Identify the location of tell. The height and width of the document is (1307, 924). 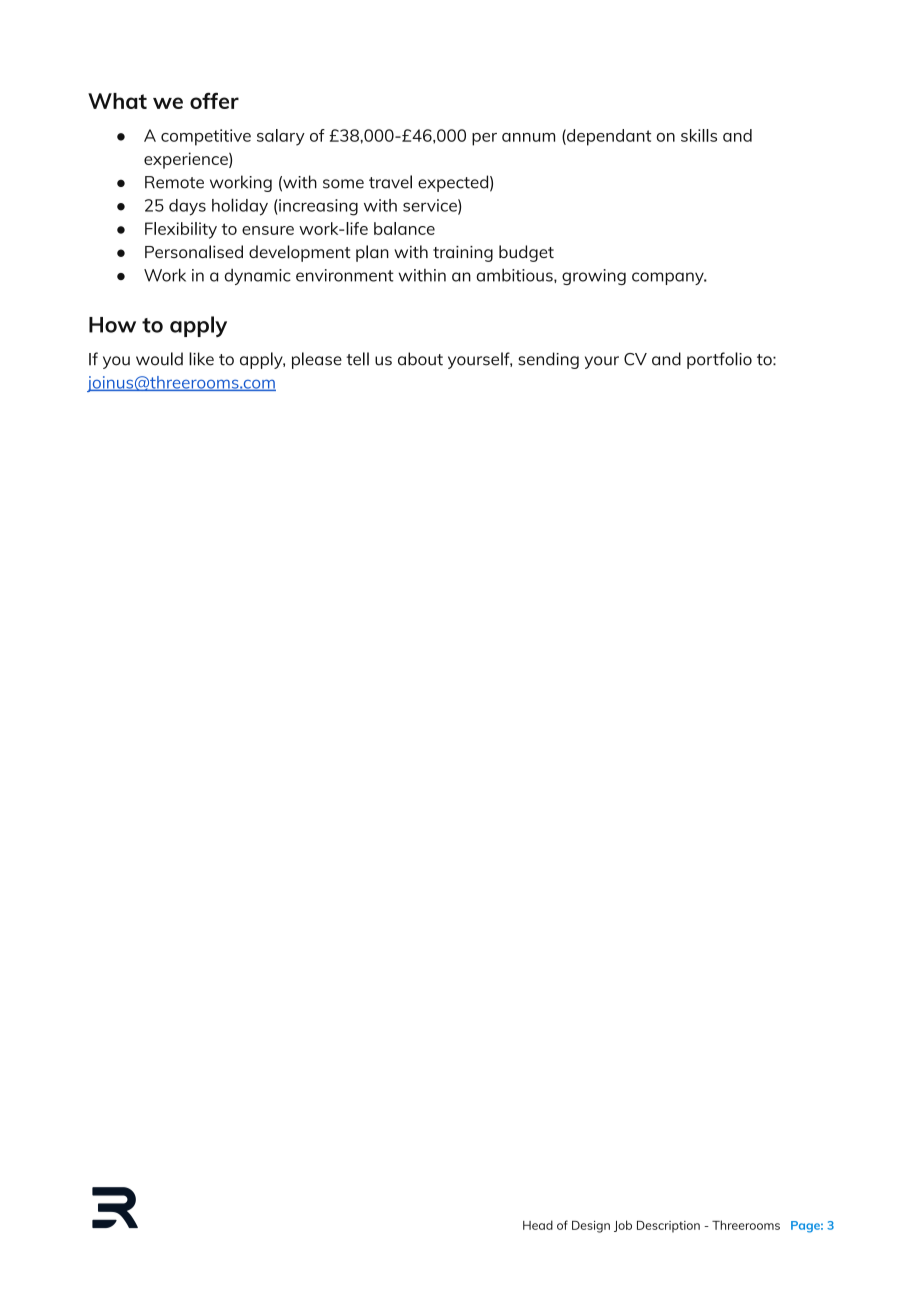
(357, 359).
